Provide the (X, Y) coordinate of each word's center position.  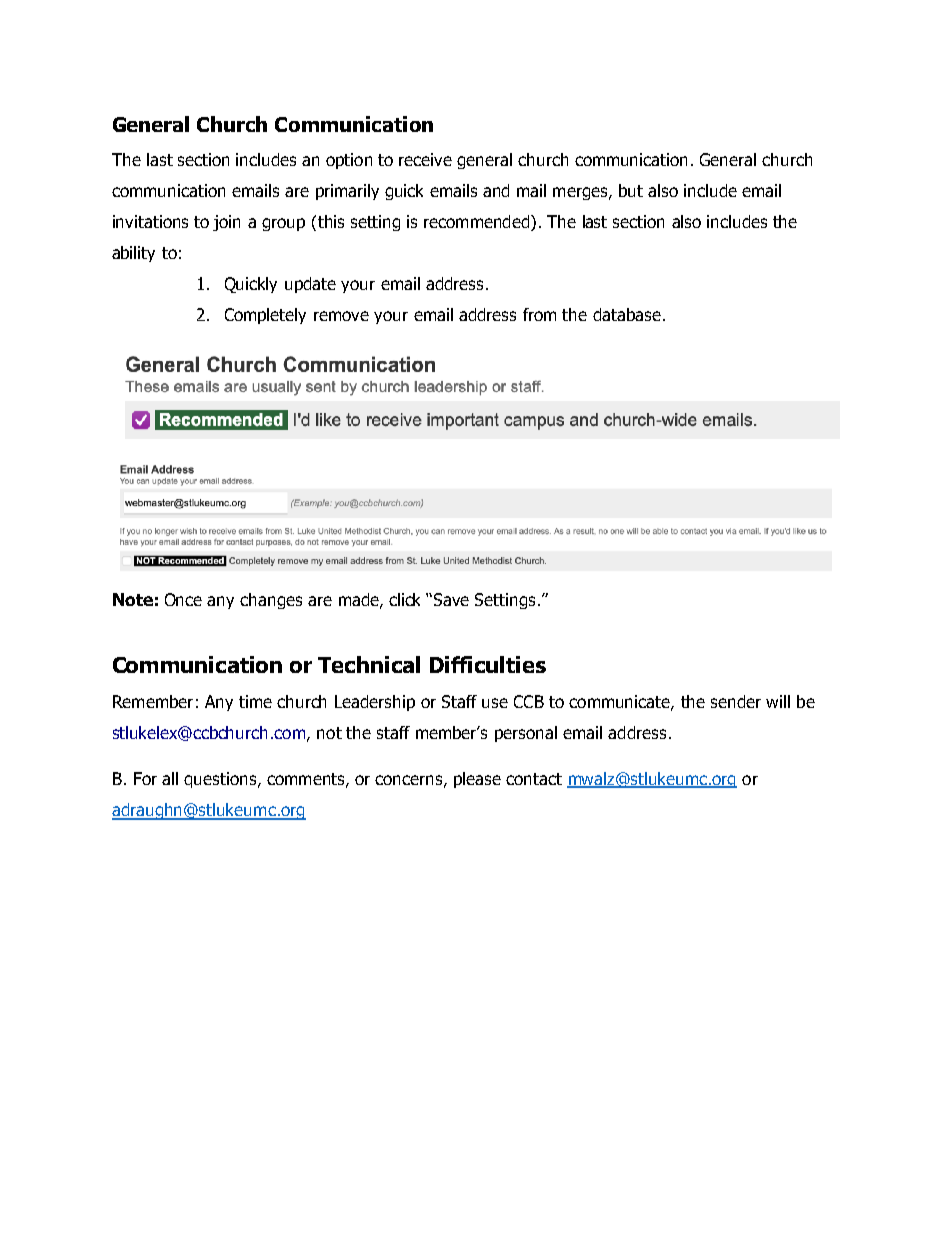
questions (221, 780)
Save (451, 599)
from (539, 314)
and (496, 190)
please (477, 780)
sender (736, 701)
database (627, 314)
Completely (265, 316)
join (226, 223)
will (778, 701)
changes (271, 601)
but (631, 190)
